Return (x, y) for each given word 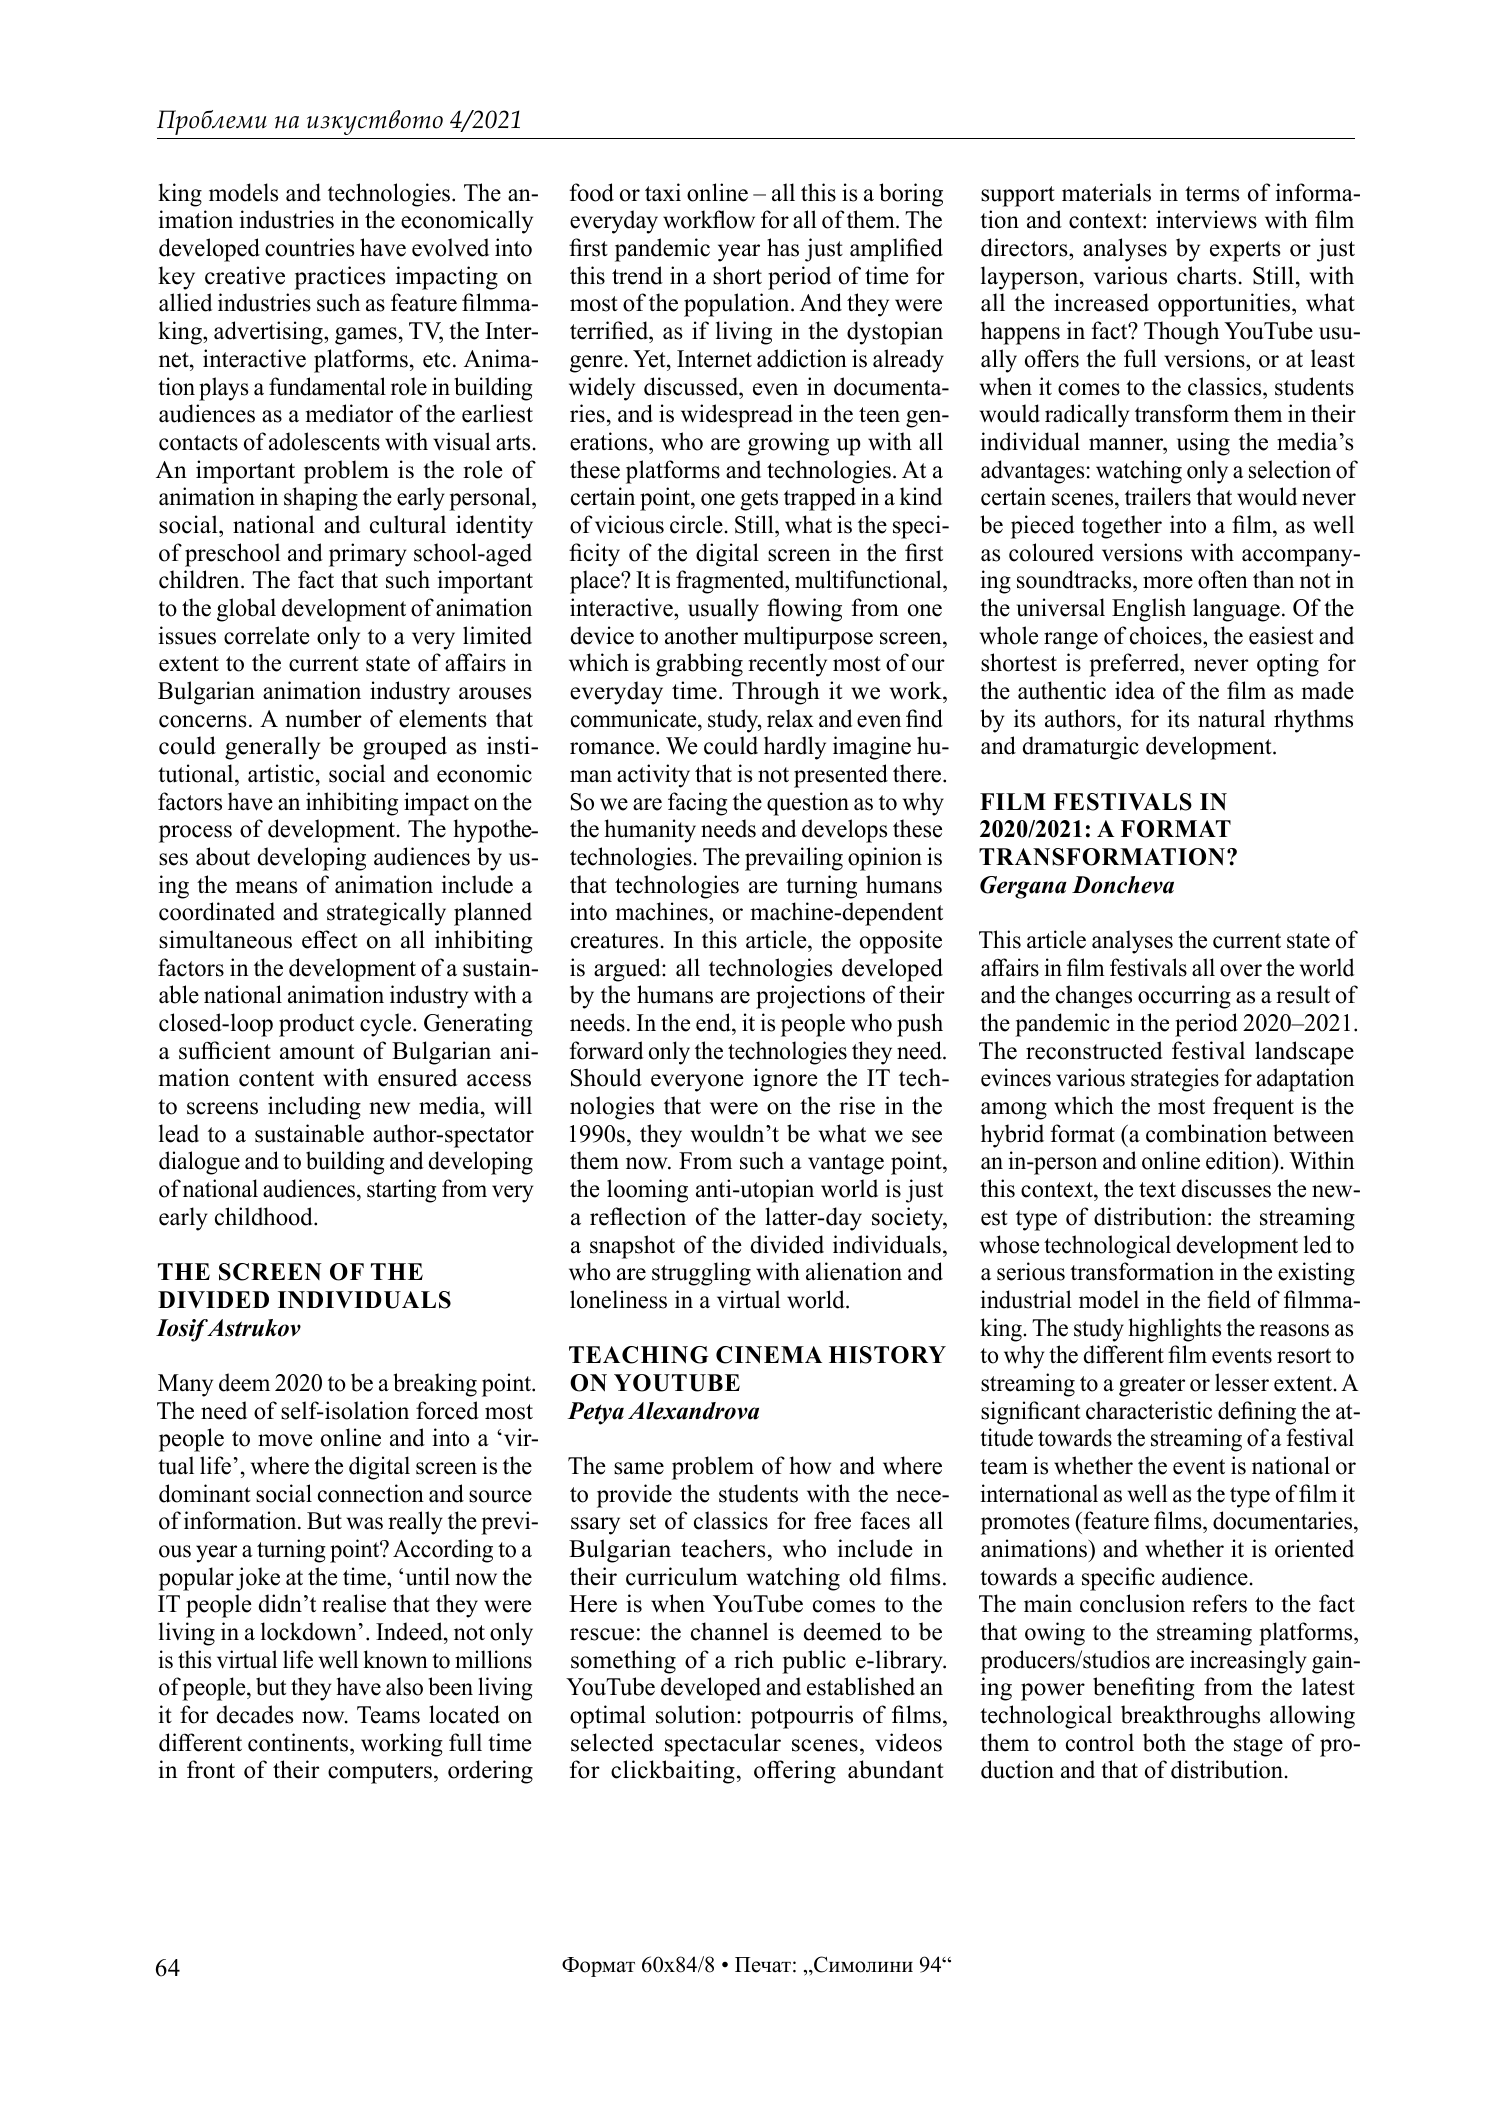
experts (1245, 251)
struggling (701, 1274)
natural (1231, 718)
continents (299, 1742)
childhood (265, 1216)
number (324, 718)
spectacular (723, 1745)
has (783, 247)
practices (339, 278)
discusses (1226, 1188)
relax (790, 718)
